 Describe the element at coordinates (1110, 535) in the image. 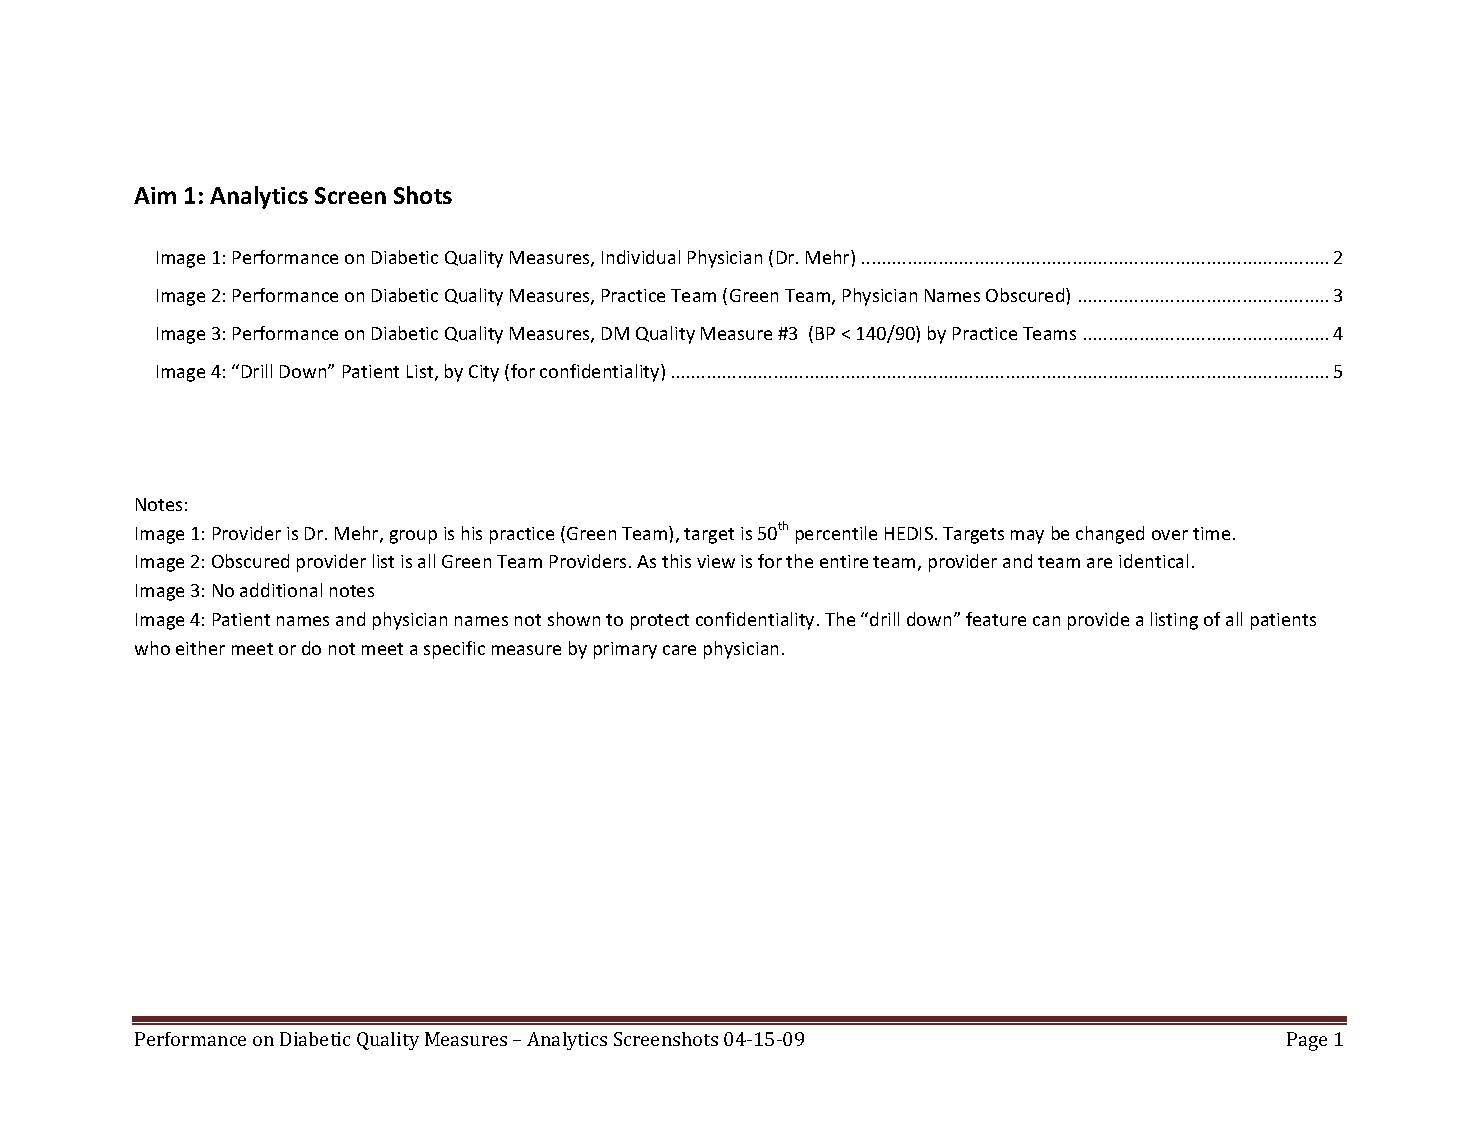

I see `changed` at that location.
